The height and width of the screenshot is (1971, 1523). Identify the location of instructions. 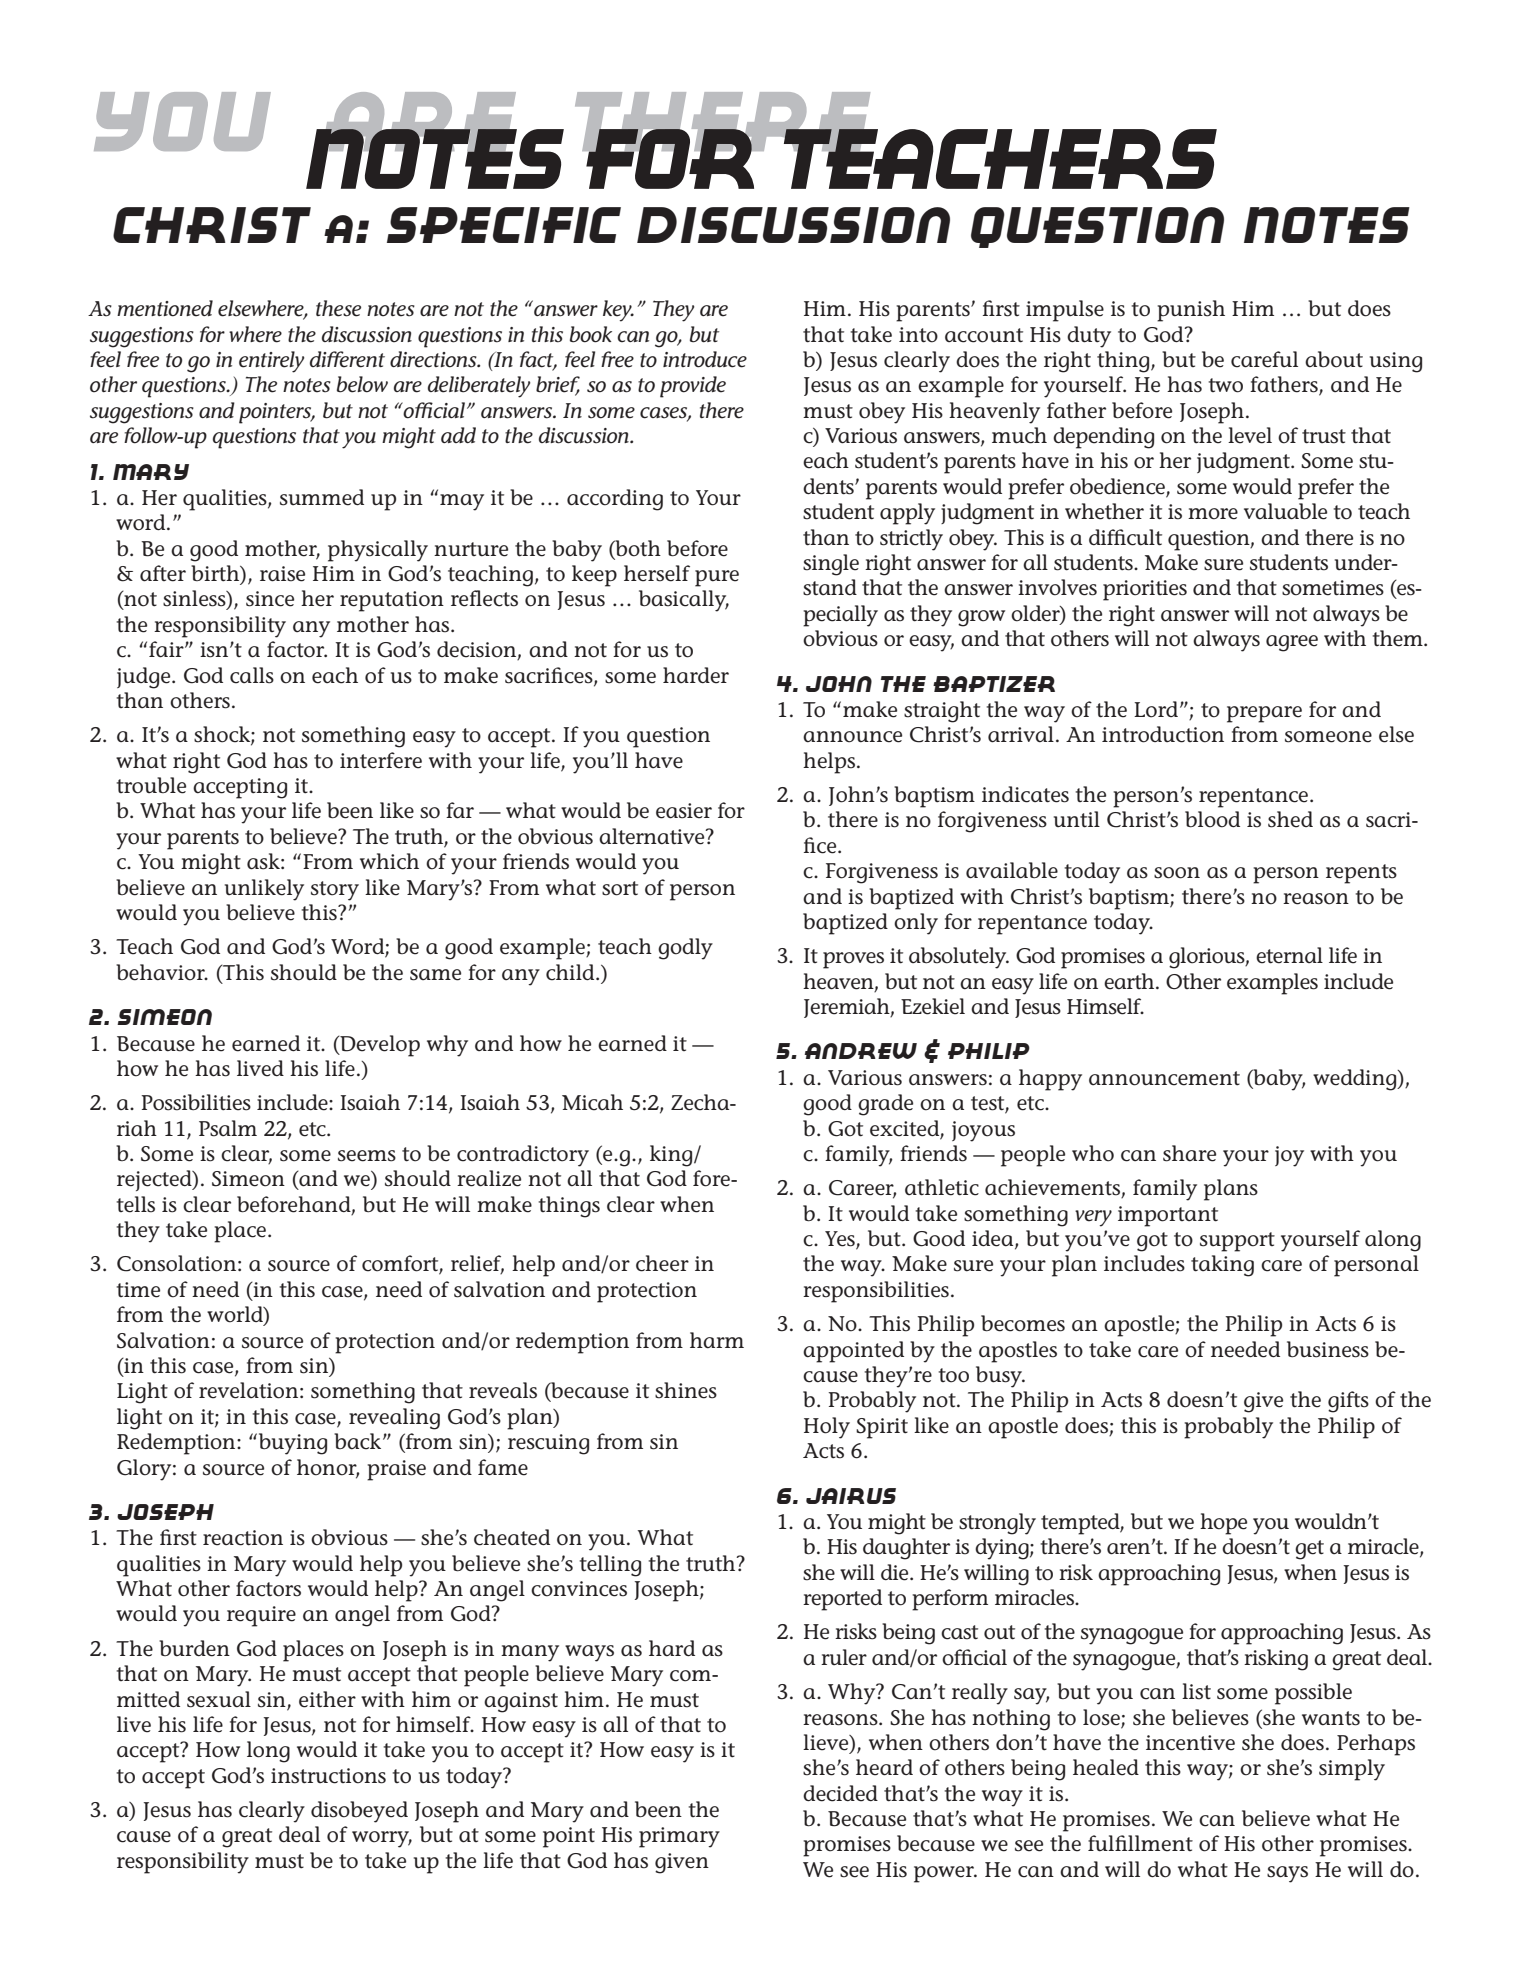
(328, 1776).
